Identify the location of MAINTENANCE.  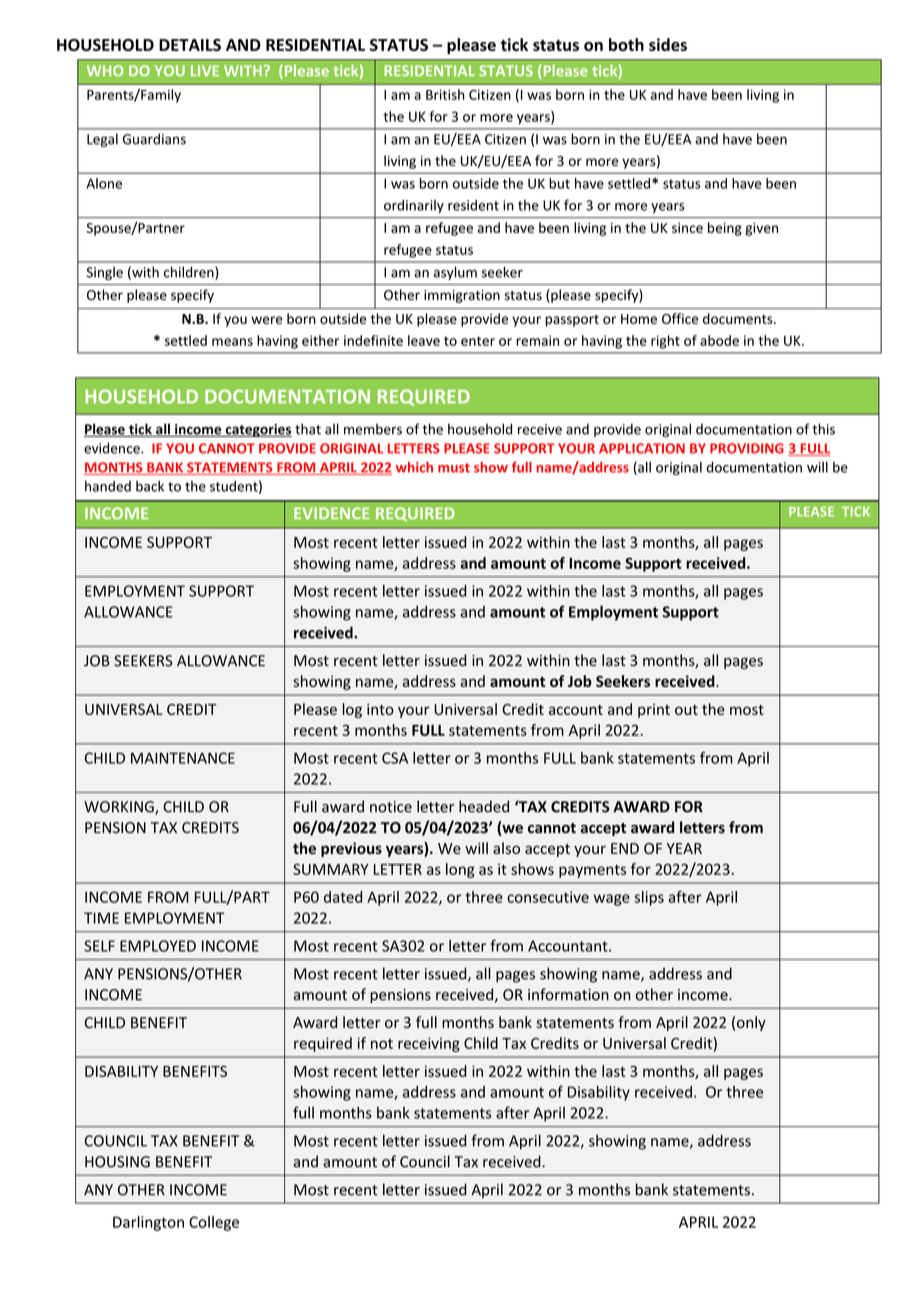
(183, 758).
